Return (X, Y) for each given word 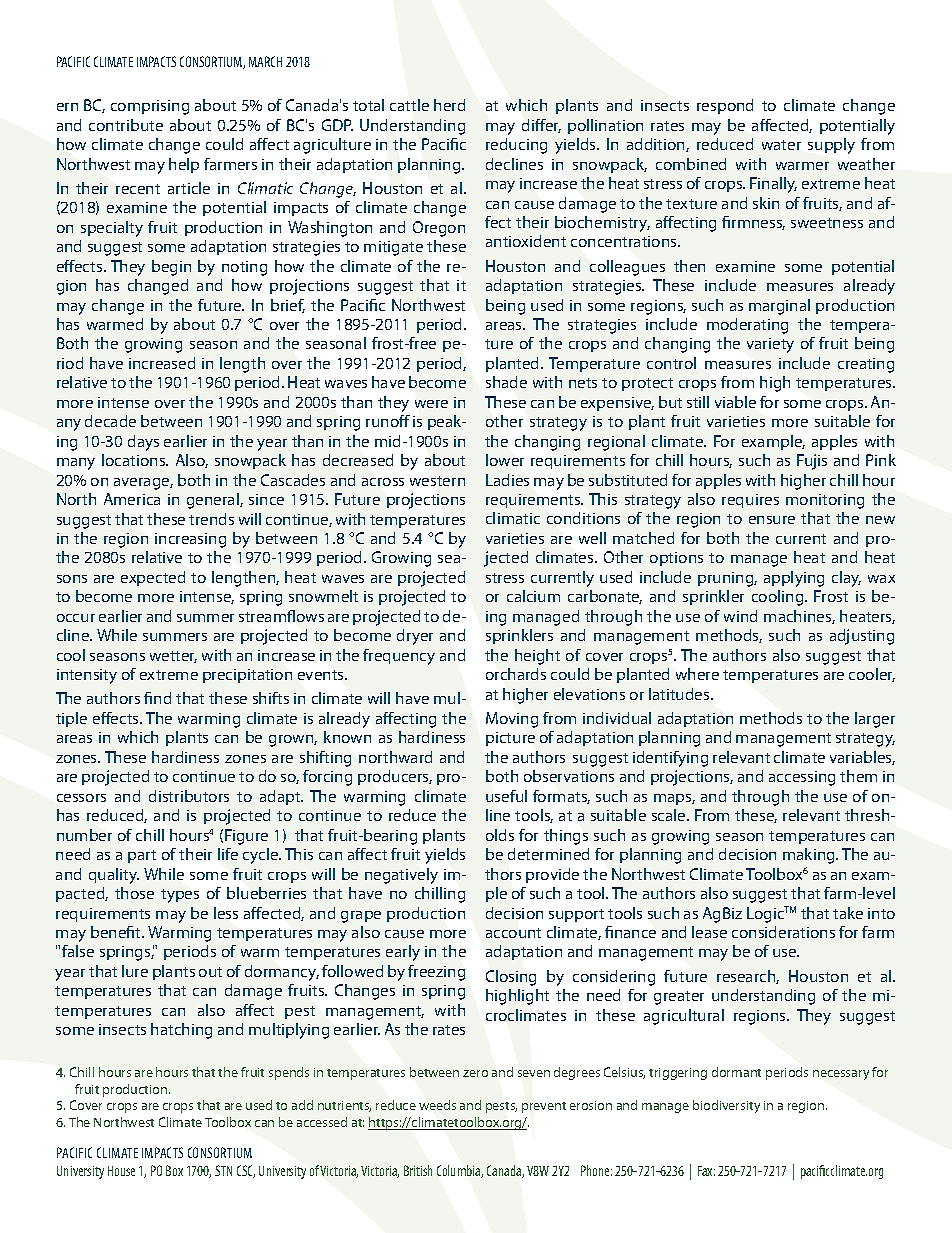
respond (725, 106)
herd (449, 105)
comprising (150, 107)
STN (223, 1170)
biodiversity (726, 1106)
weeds (437, 1105)
